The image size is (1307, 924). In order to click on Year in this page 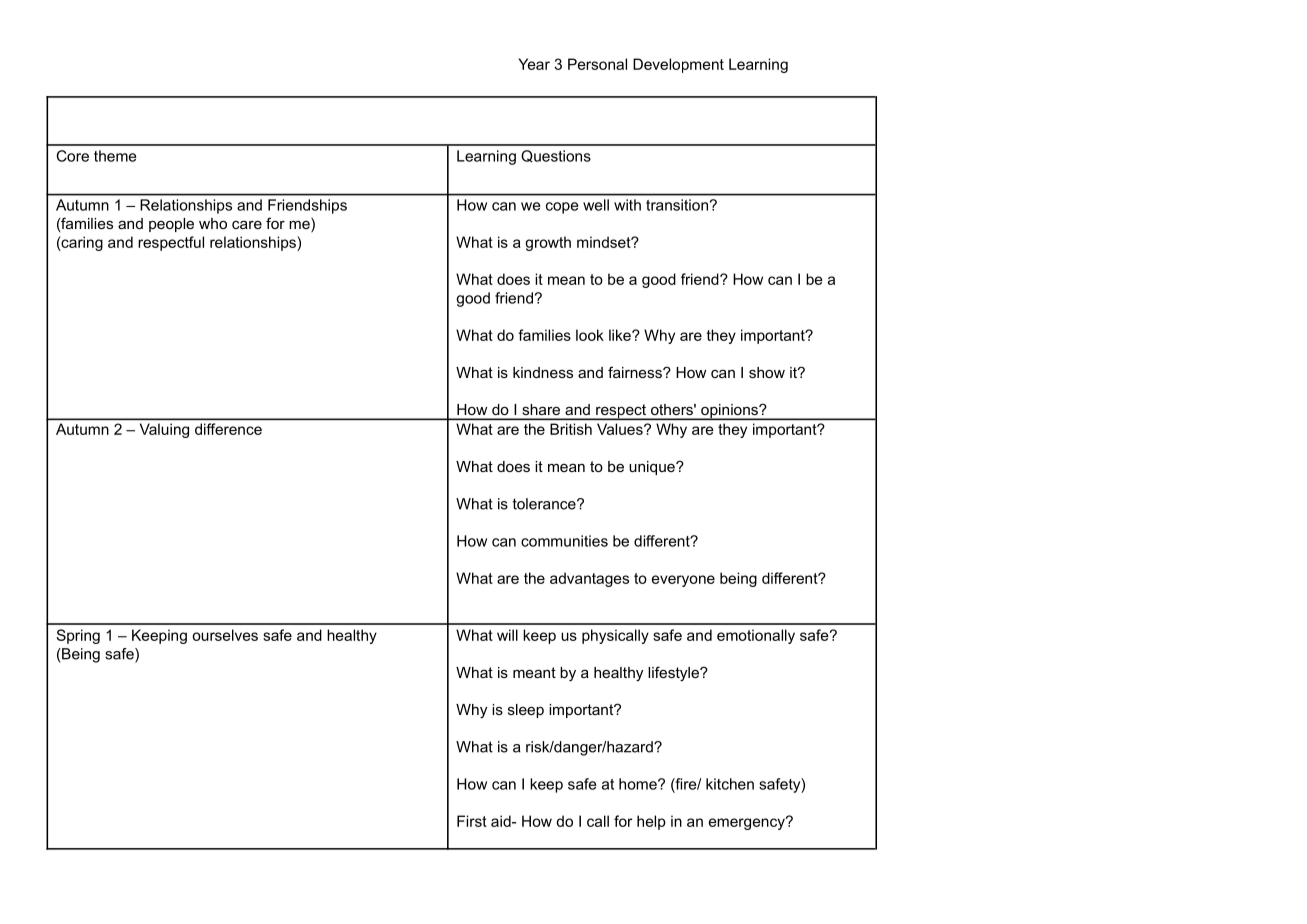, I will do `click(534, 64)`.
